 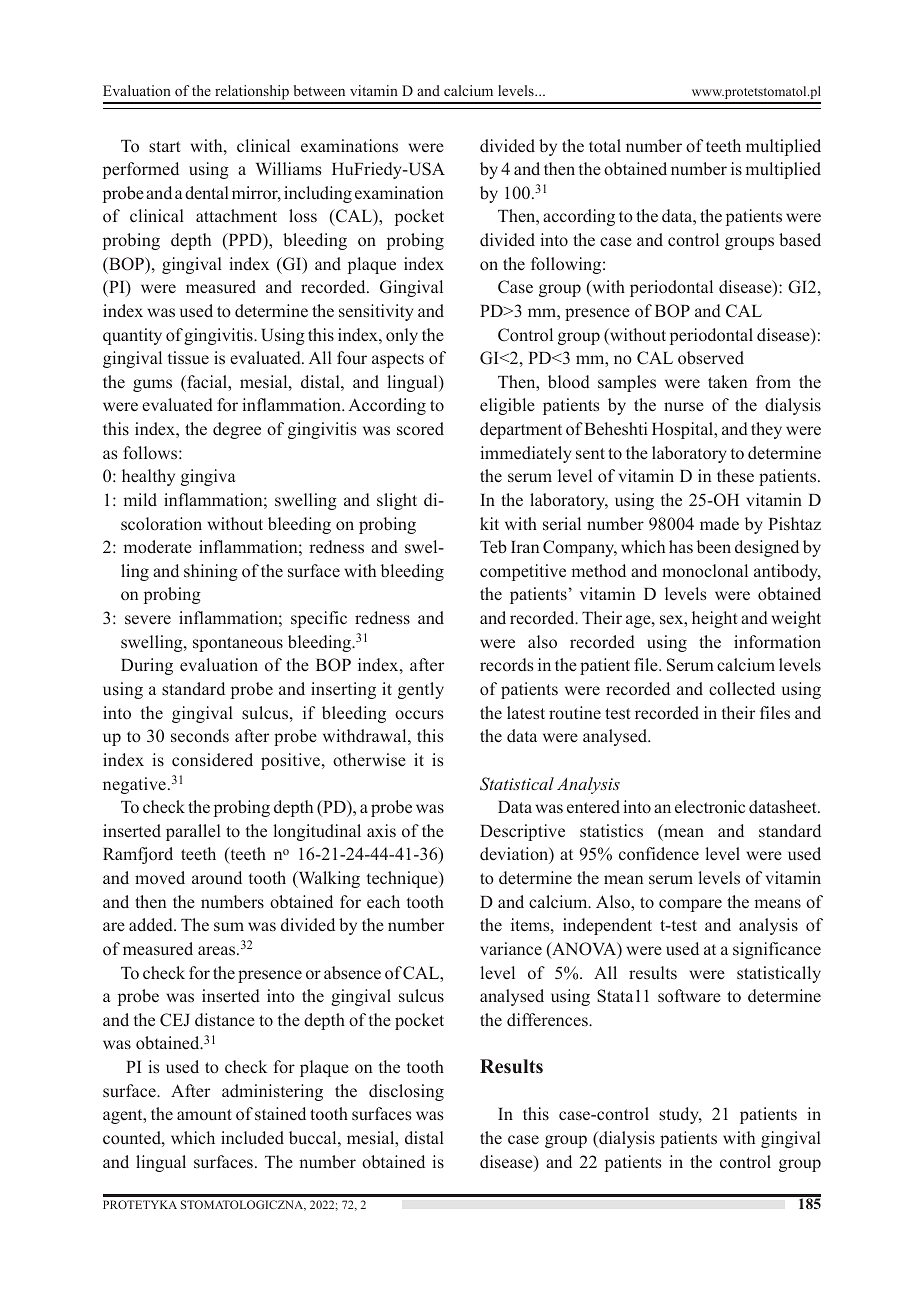 I want to click on based, so click(x=800, y=240).
